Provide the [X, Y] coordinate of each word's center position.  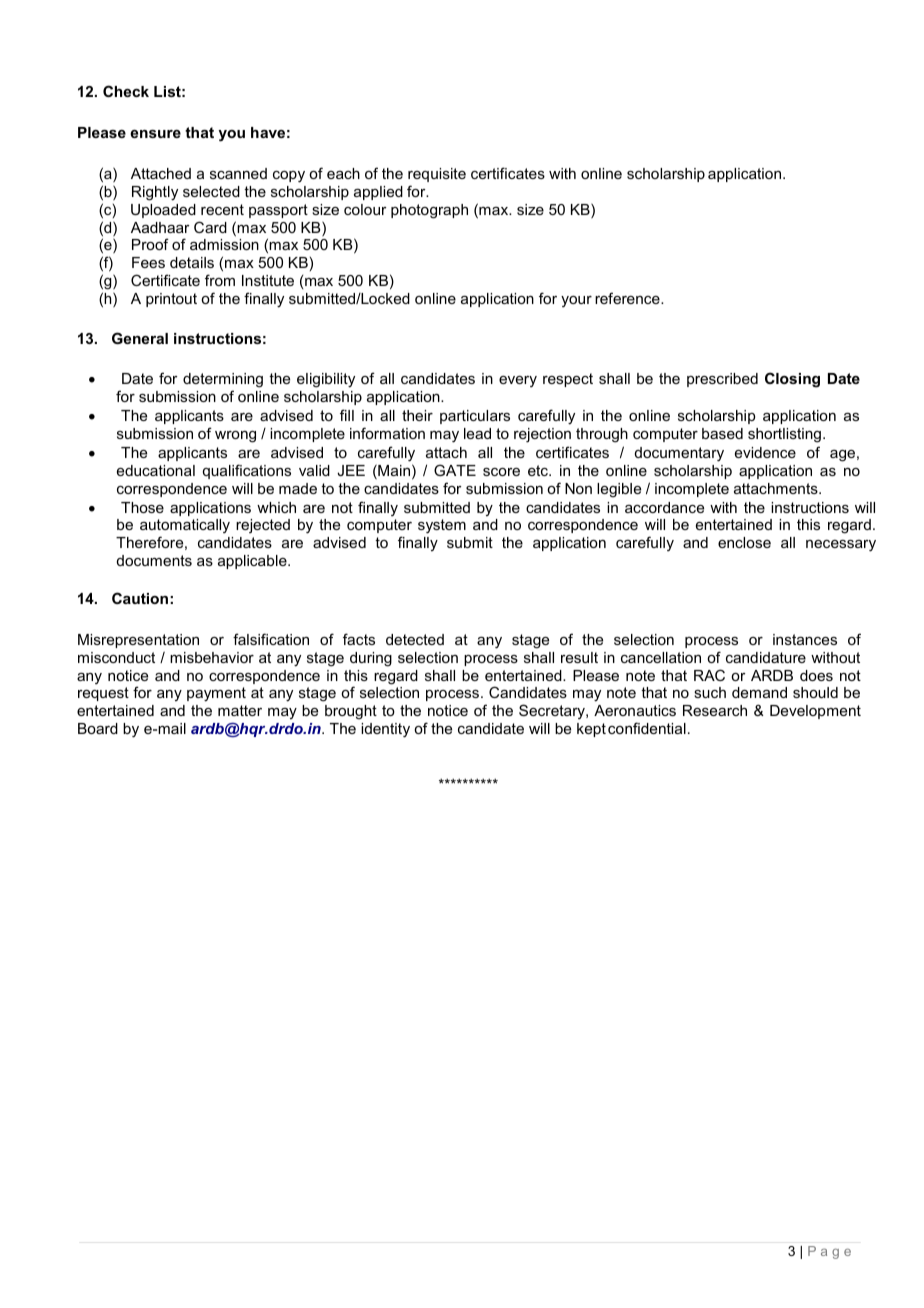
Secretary [553, 711]
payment [216, 694]
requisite [437, 175]
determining [223, 382]
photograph [429, 211]
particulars [475, 417]
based [722, 433]
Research [715, 710]
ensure [155, 134]
